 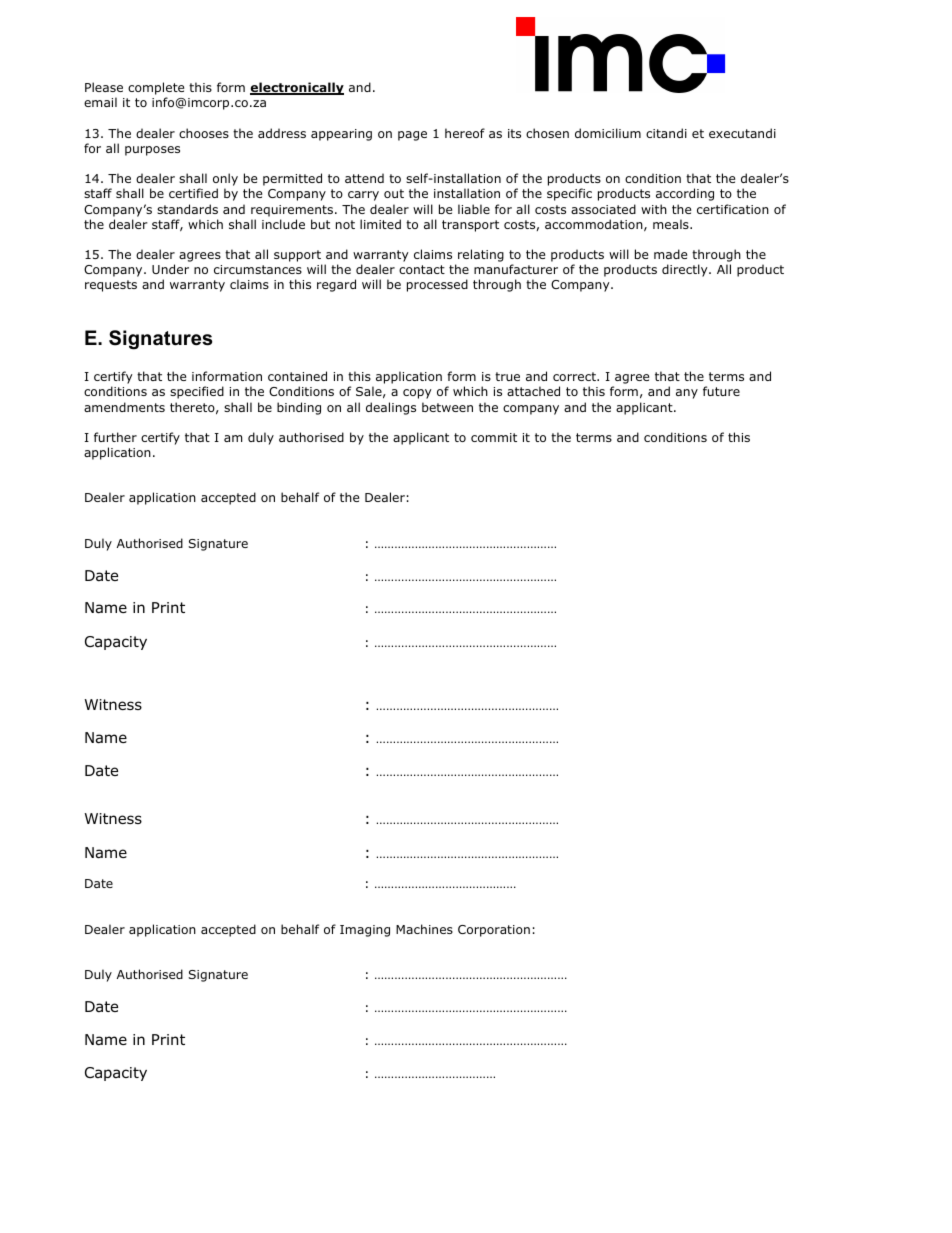 I want to click on chosen, so click(x=547, y=133).
